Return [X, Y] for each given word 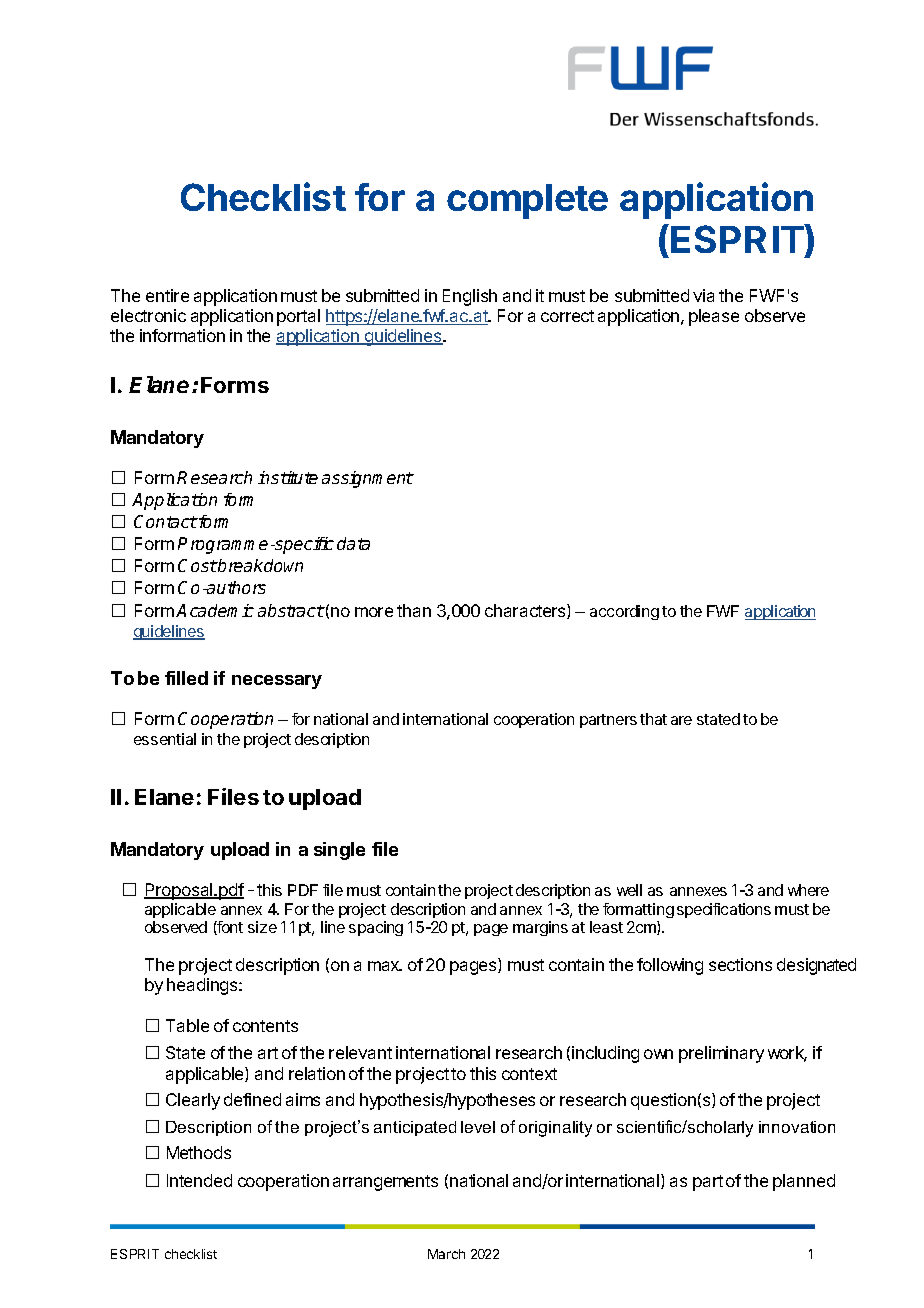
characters [526, 611]
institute [288, 477]
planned [804, 1182]
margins [540, 928]
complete [527, 201]
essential [165, 739]
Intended [199, 1180]
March [446, 1254]
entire [167, 295]
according [624, 612]
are [681, 720]
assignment [368, 479]
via [703, 295]
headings [203, 986]
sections [740, 964]
